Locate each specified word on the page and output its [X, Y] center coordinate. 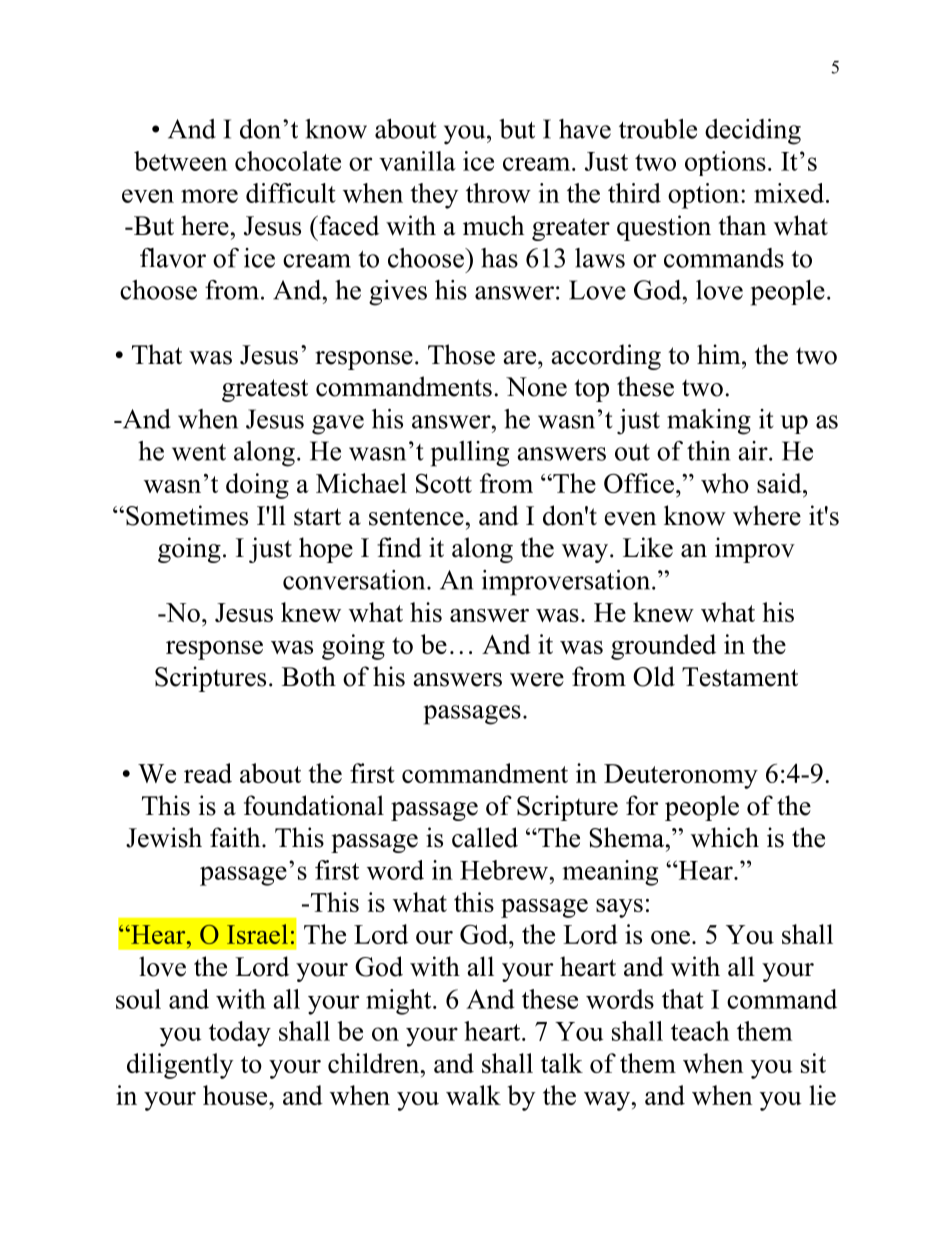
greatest [265, 390]
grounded [663, 647]
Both [309, 676]
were [537, 680]
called [485, 837]
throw [498, 193]
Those [461, 354]
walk [473, 1095]
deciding [753, 132]
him [720, 354]
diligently [180, 1066]
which [725, 837]
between [180, 161]
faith [236, 837]
